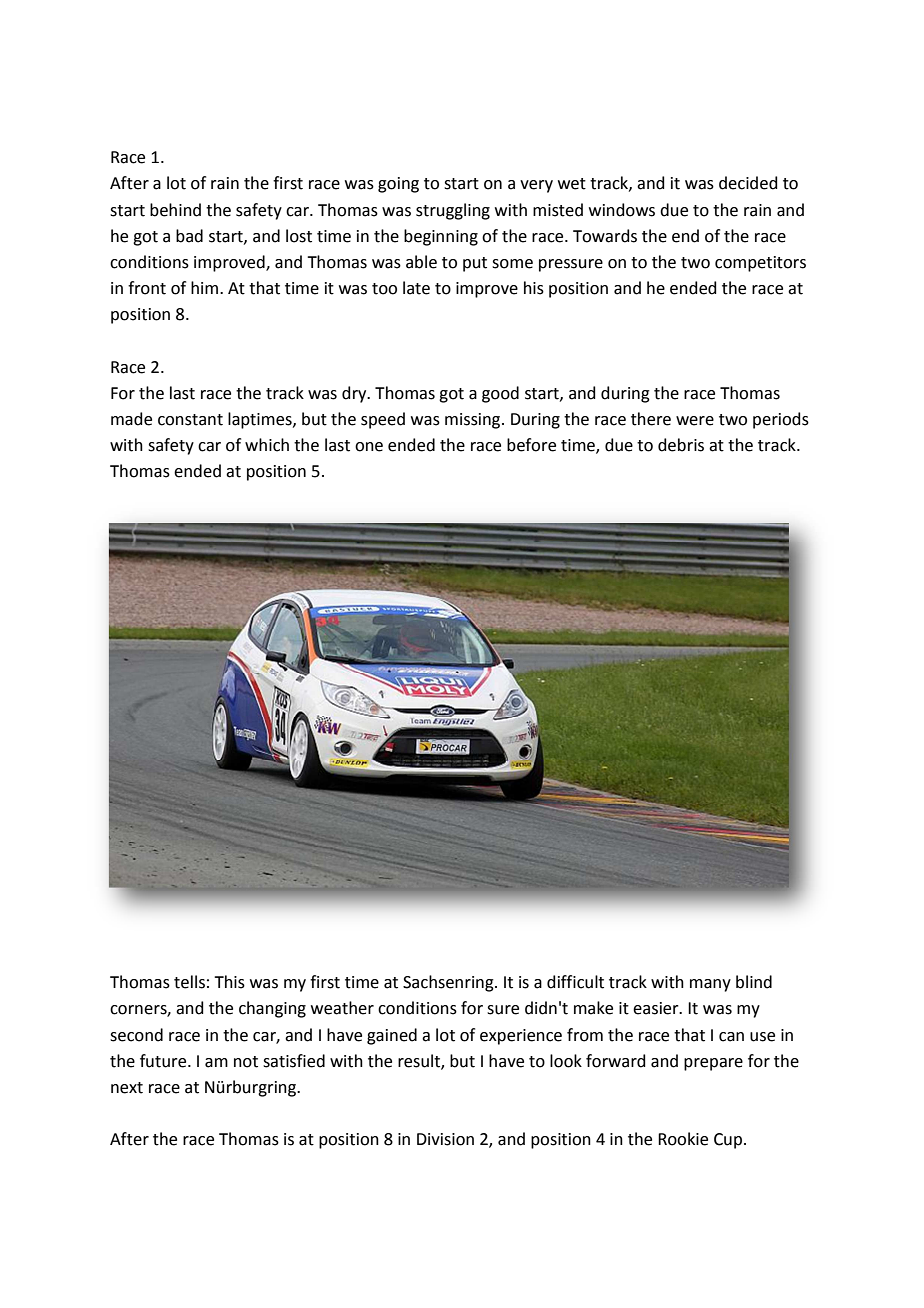  I want to click on Division, so click(445, 1139).
